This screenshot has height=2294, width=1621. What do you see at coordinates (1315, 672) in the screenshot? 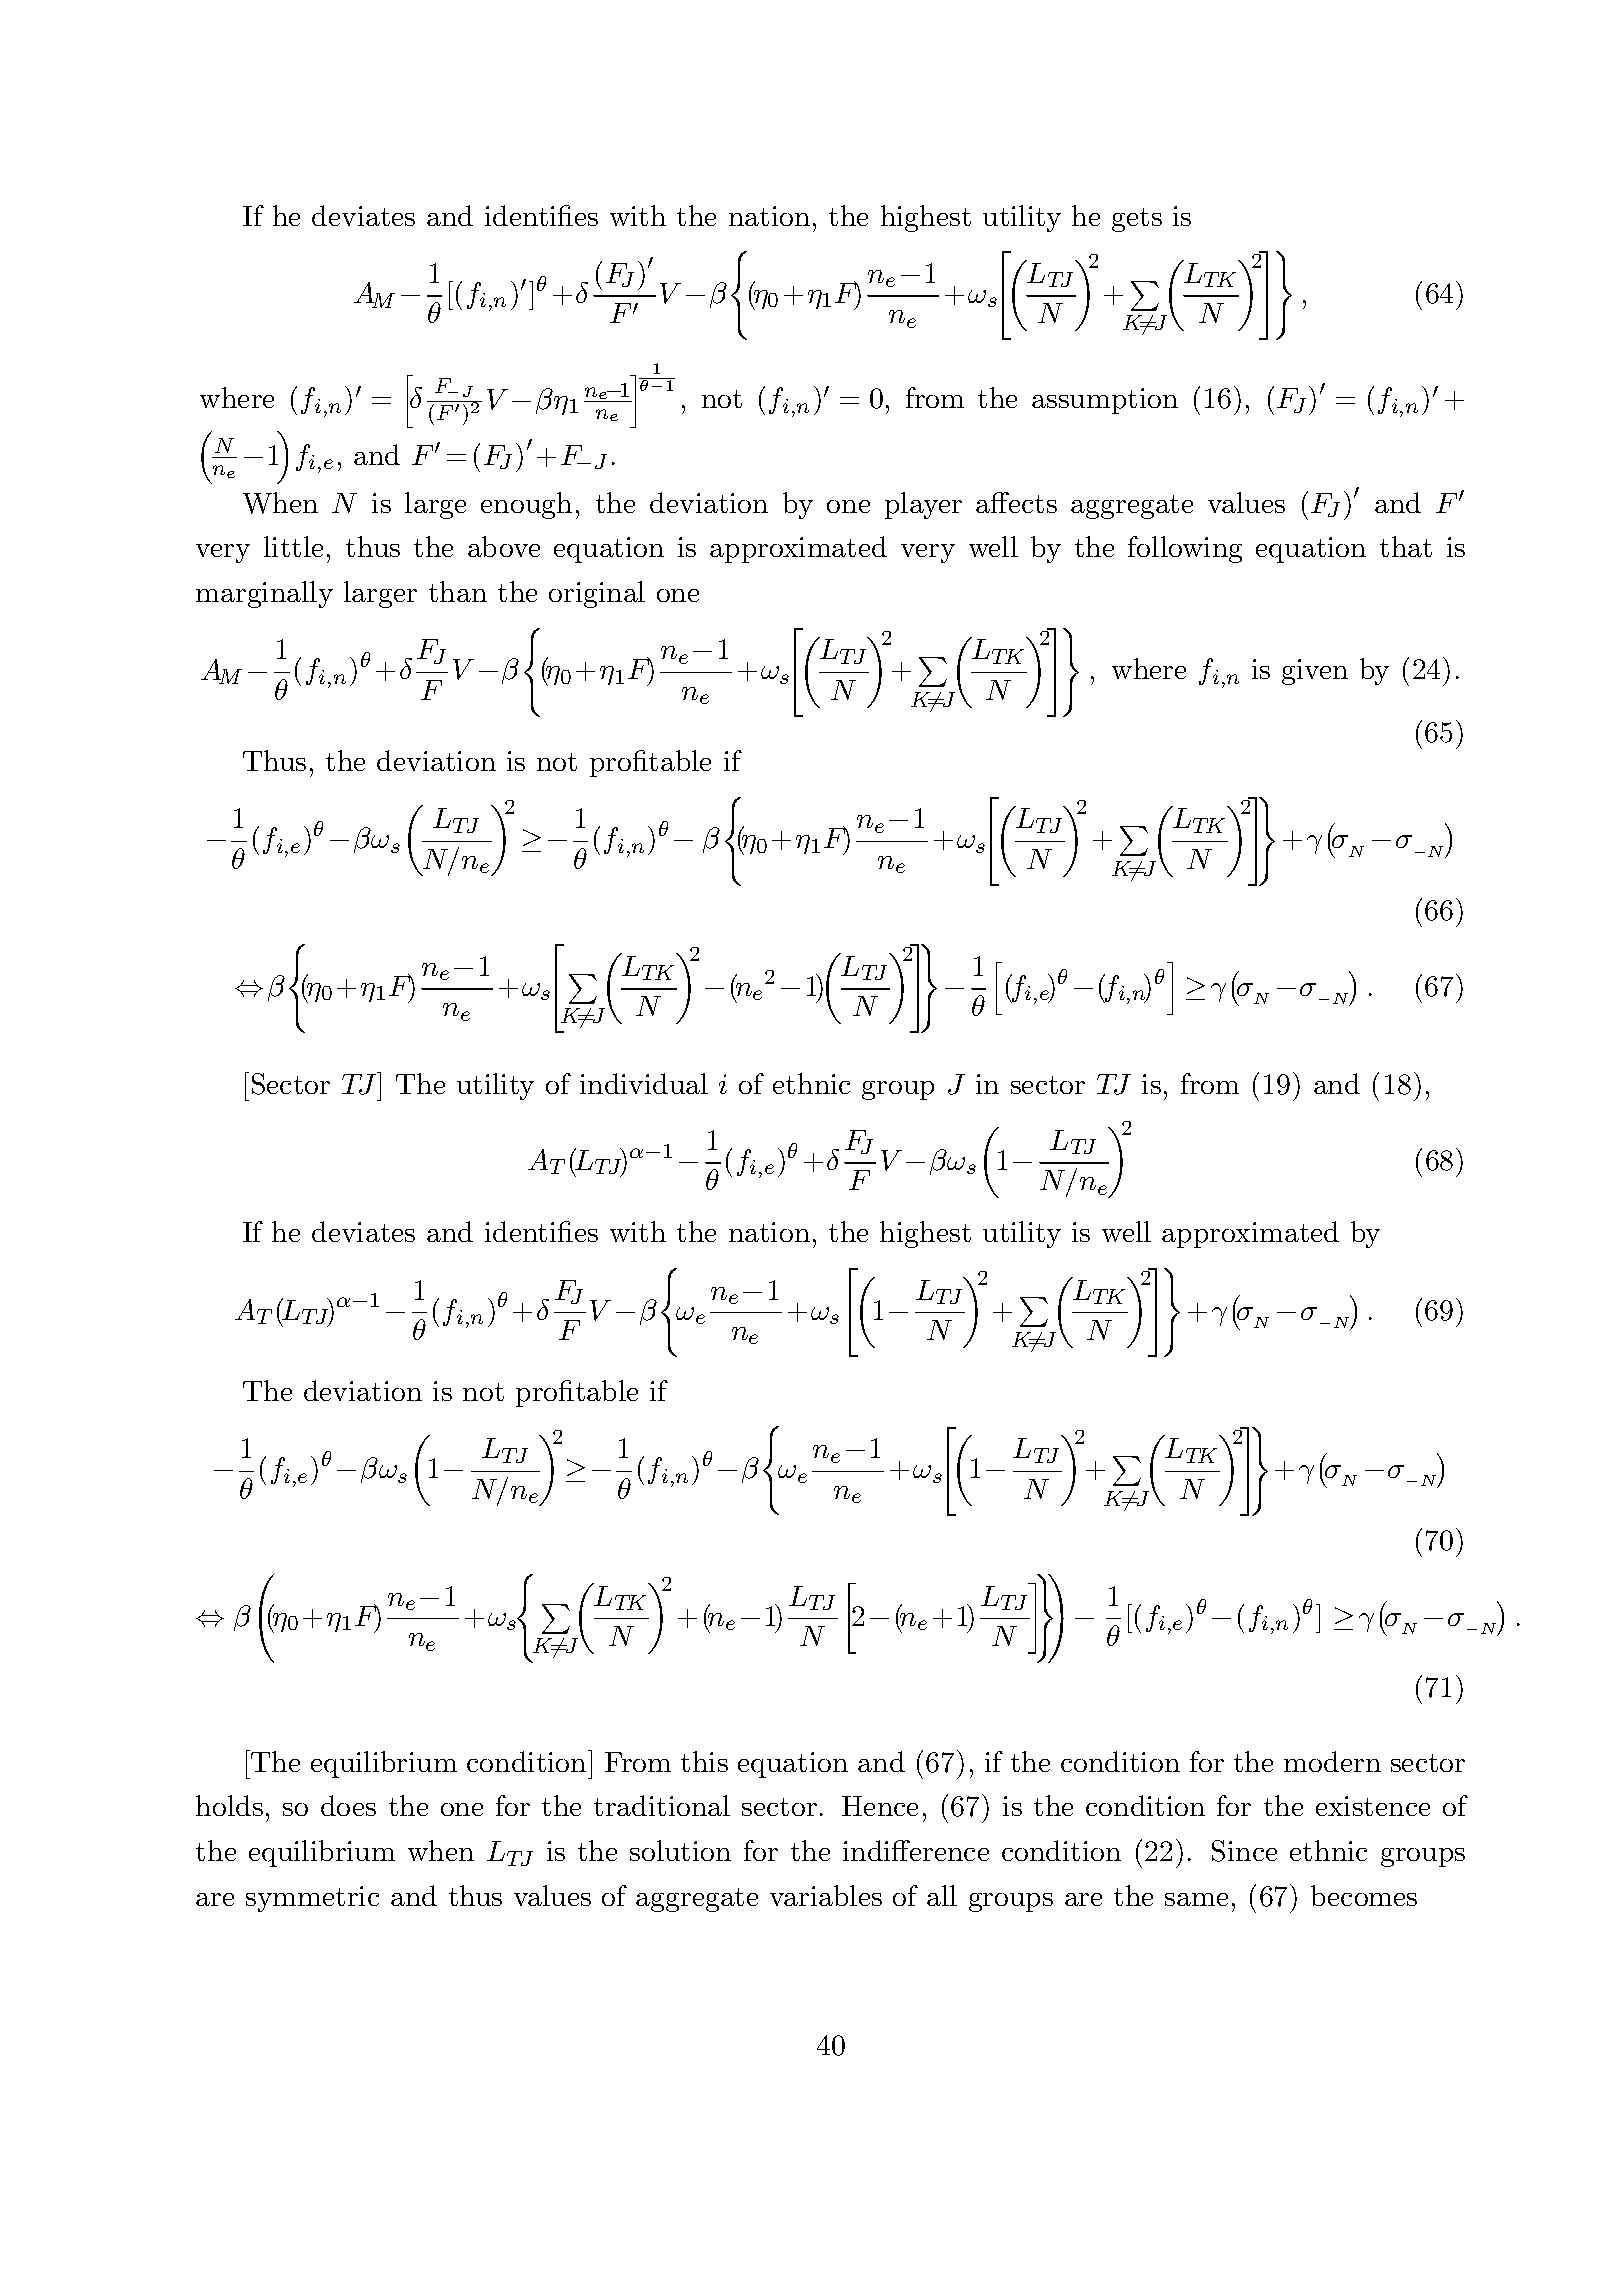
I see `given` at bounding box center [1315, 672].
